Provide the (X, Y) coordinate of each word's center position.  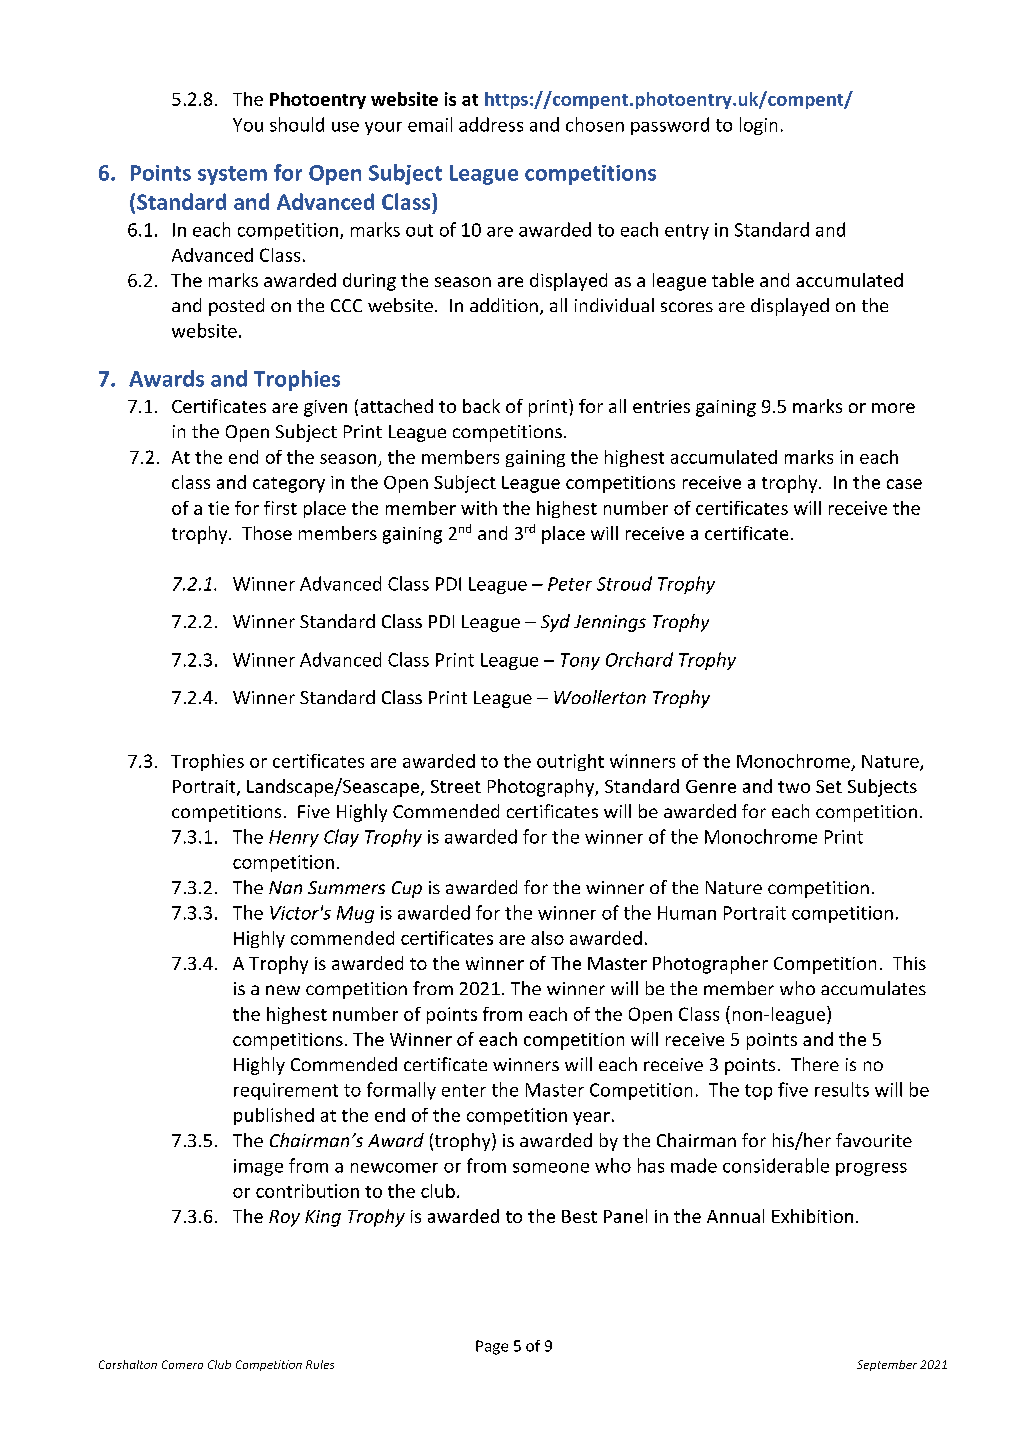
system (232, 175)
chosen (595, 124)
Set (829, 786)
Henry (294, 838)
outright (570, 762)
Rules (320, 1364)
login (758, 126)
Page (492, 1347)
